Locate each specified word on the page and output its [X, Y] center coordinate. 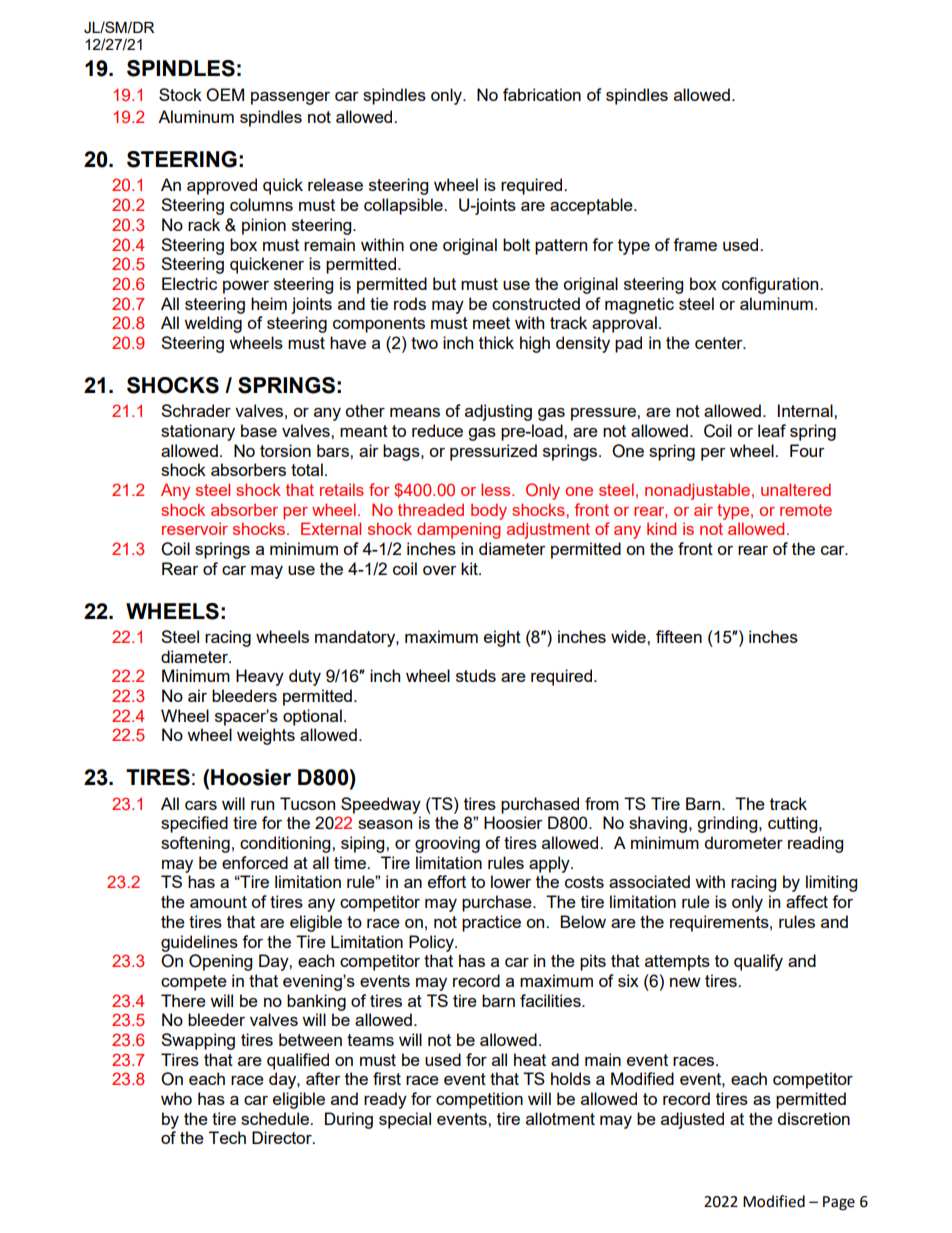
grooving [447, 844]
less [497, 489]
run [262, 805]
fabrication [542, 94]
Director [283, 1137]
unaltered [796, 489]
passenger [290, 98]
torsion [285, 450]
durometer [744, 842]
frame [695, 244]
